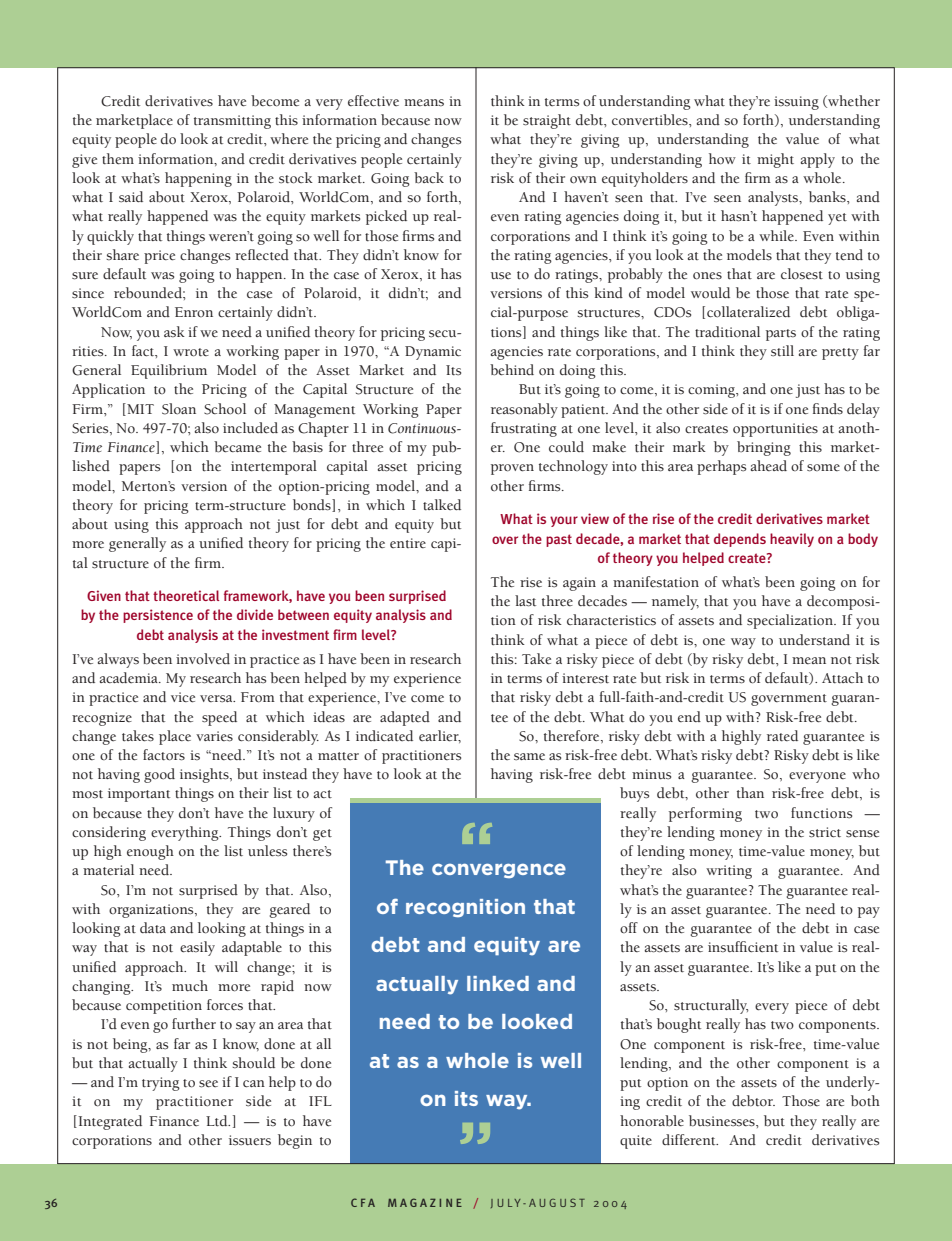  Describe the element at coordinates (729, 872) in the document. I see `writing` at that location.
